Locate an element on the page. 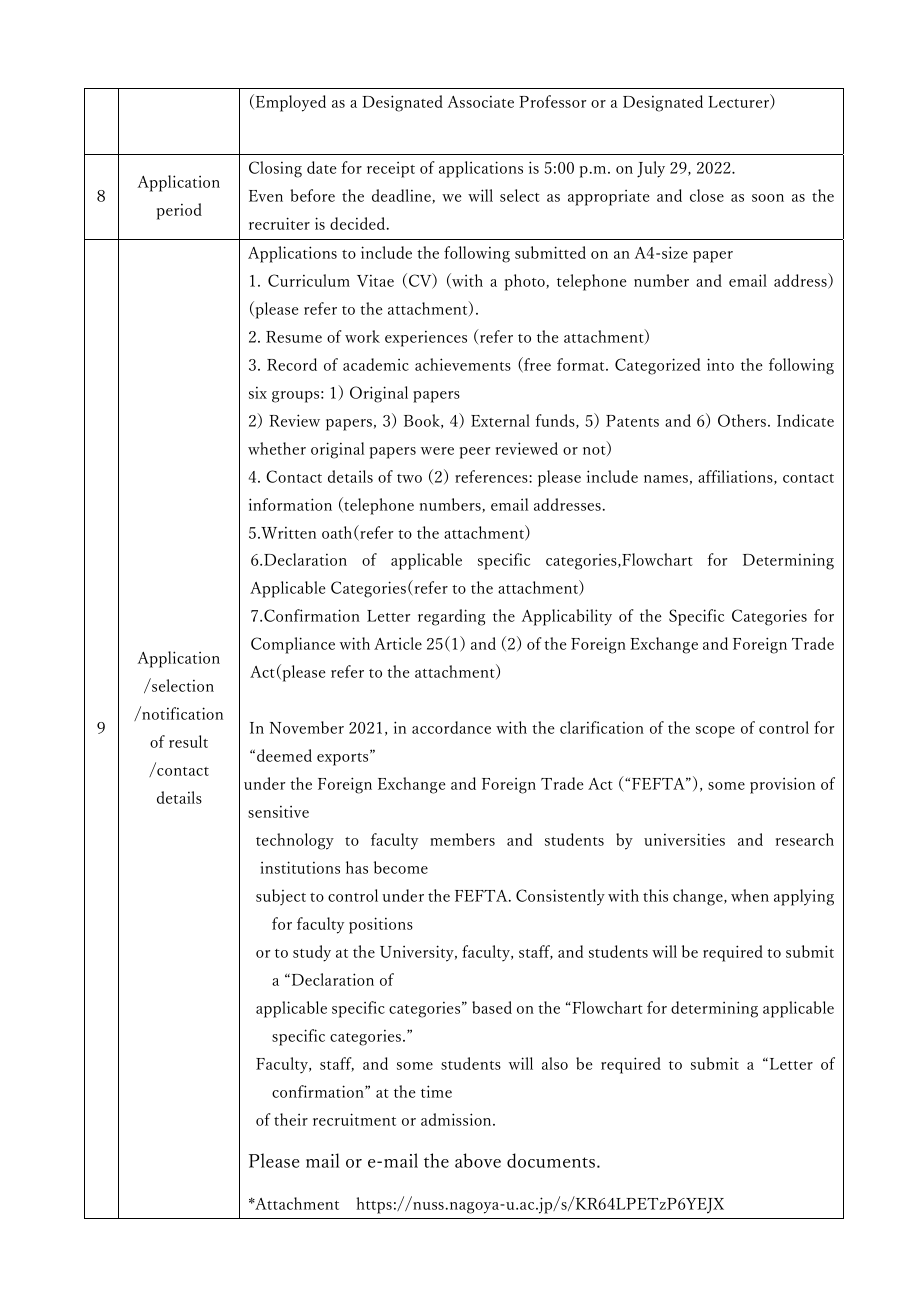  Associate is located at coordinates (480, 102).
